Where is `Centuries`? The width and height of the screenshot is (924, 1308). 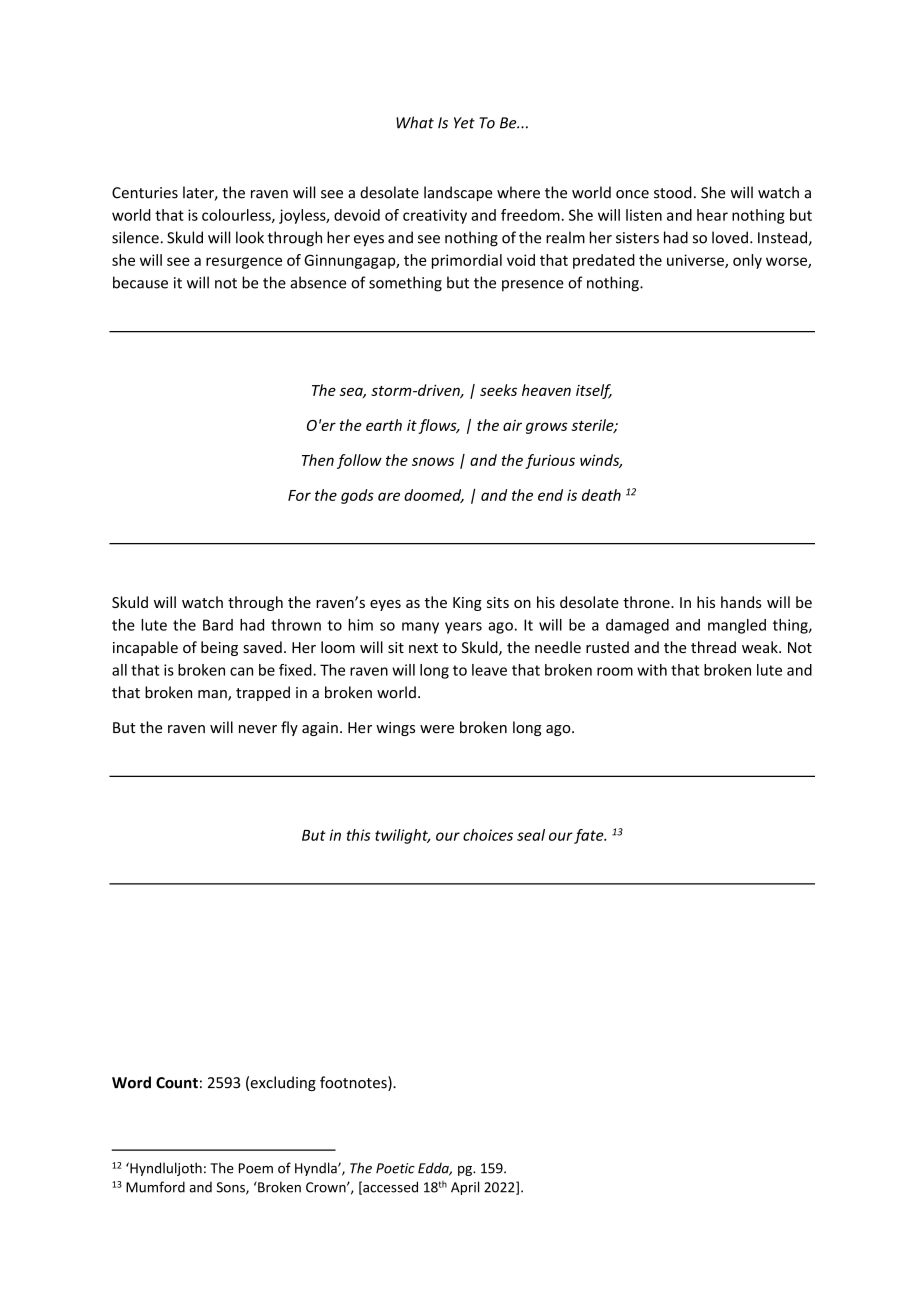 Centuries is located at coordinates (145, 193).
